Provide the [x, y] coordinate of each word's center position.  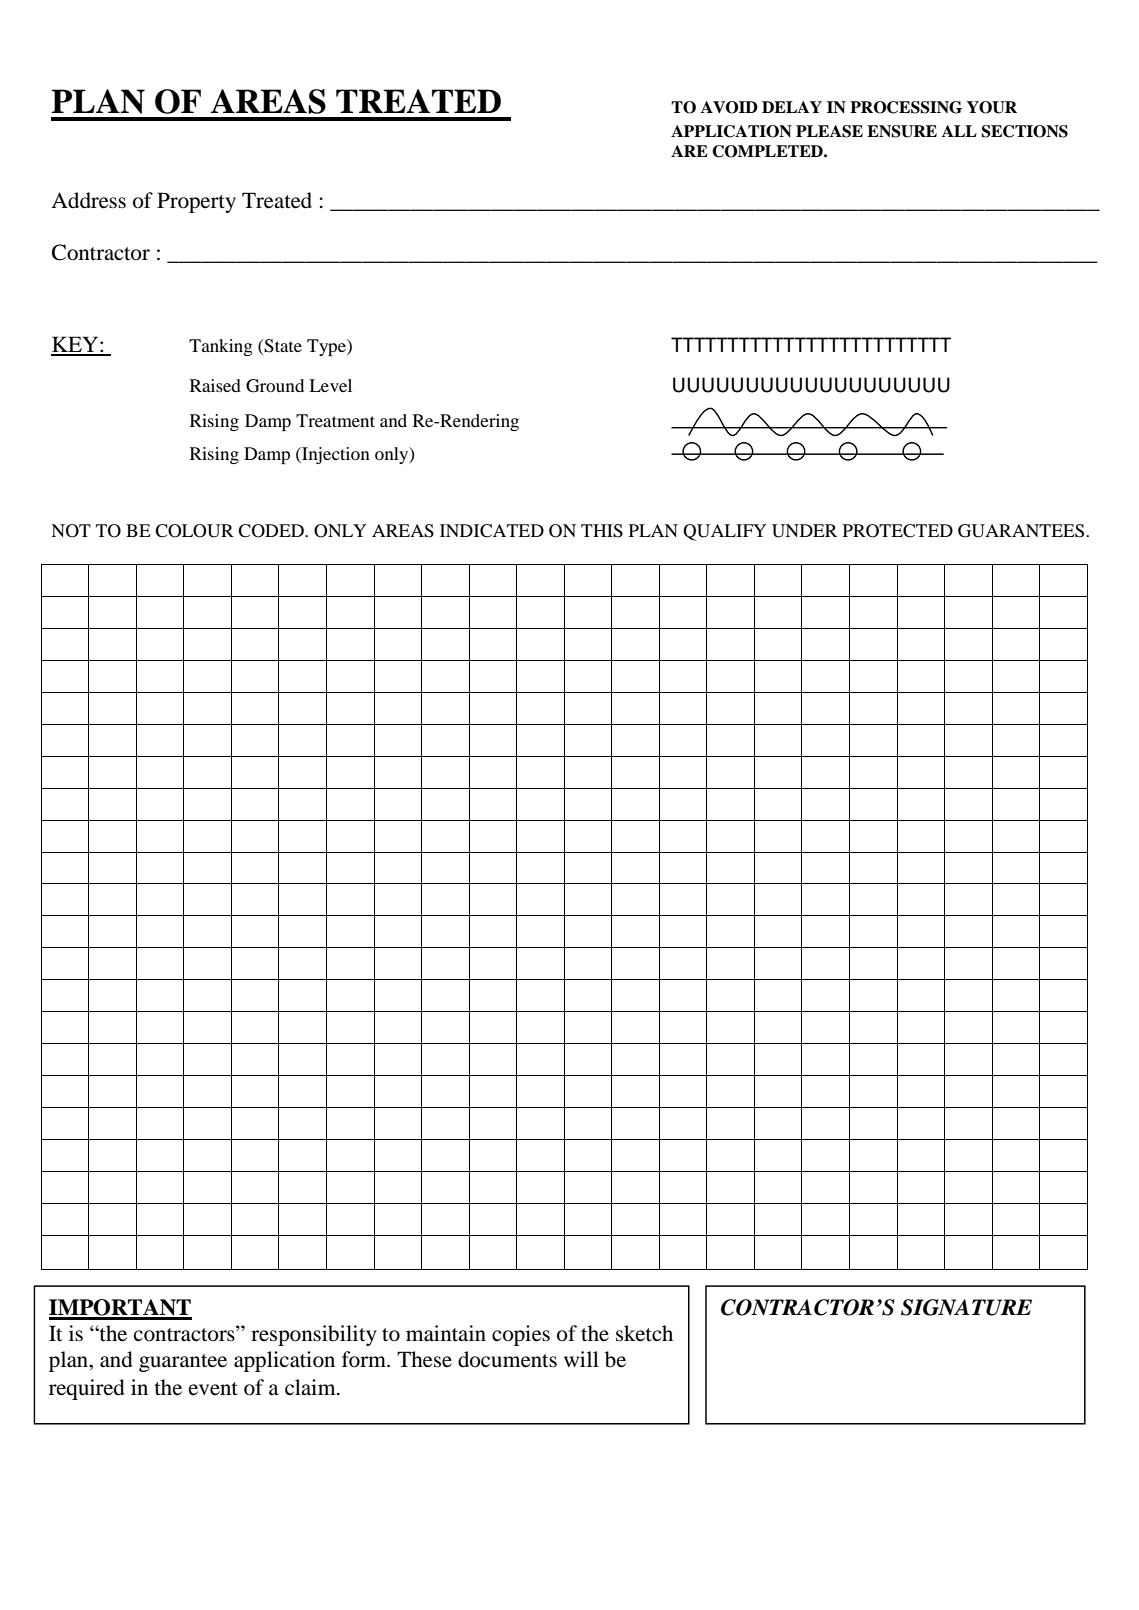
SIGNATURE [966, 1307]
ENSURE [902, 131]
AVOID [729, 107]
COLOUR [194, 531]
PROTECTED [898, 531]
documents [507, 1359]
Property [196, 202]
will [581, 1359]
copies [521, 1335]
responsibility [314, 1335]
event [213, 1389]
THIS [602, 531]
